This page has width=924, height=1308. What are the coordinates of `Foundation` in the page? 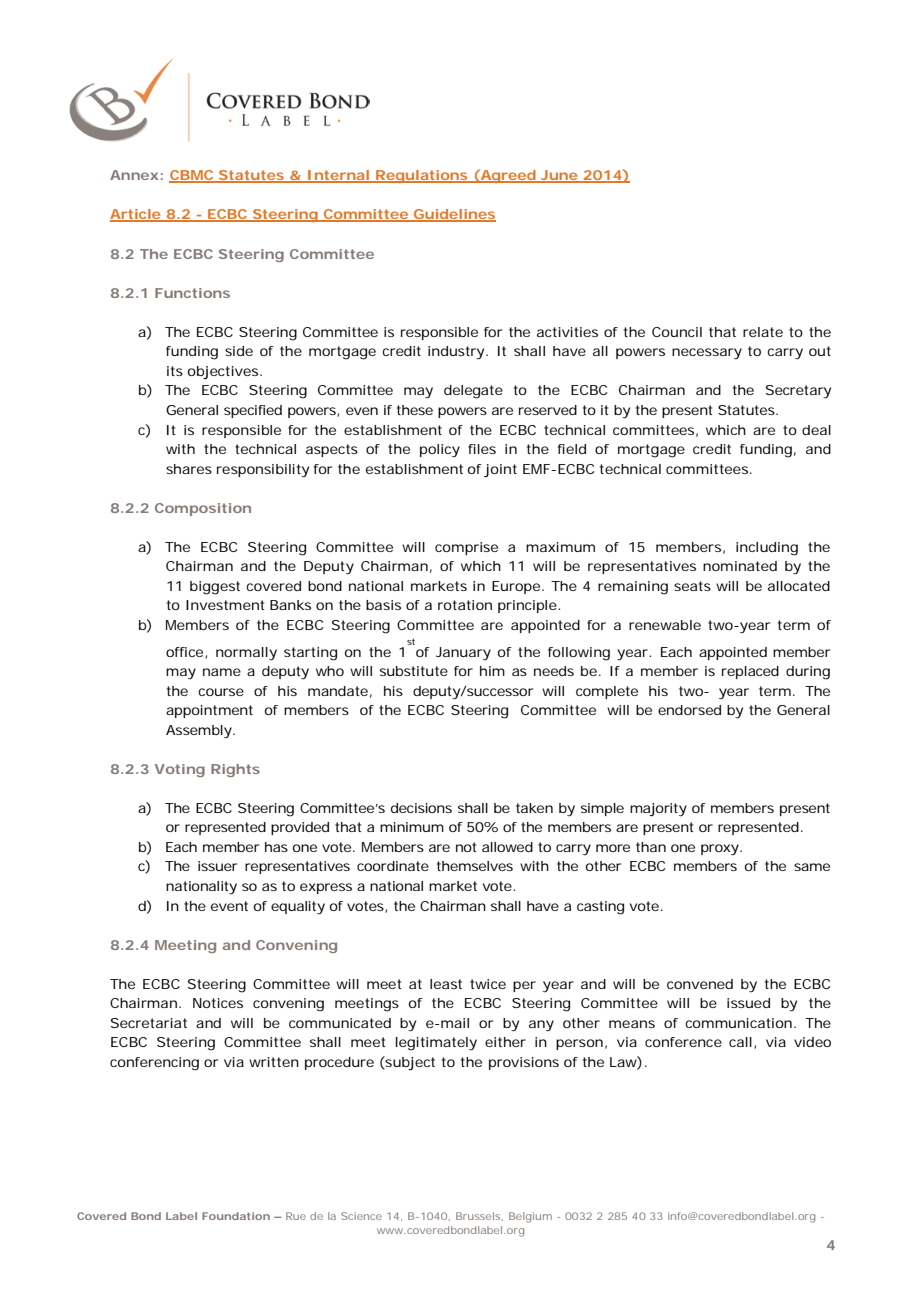 It's located at (236, 1216).
